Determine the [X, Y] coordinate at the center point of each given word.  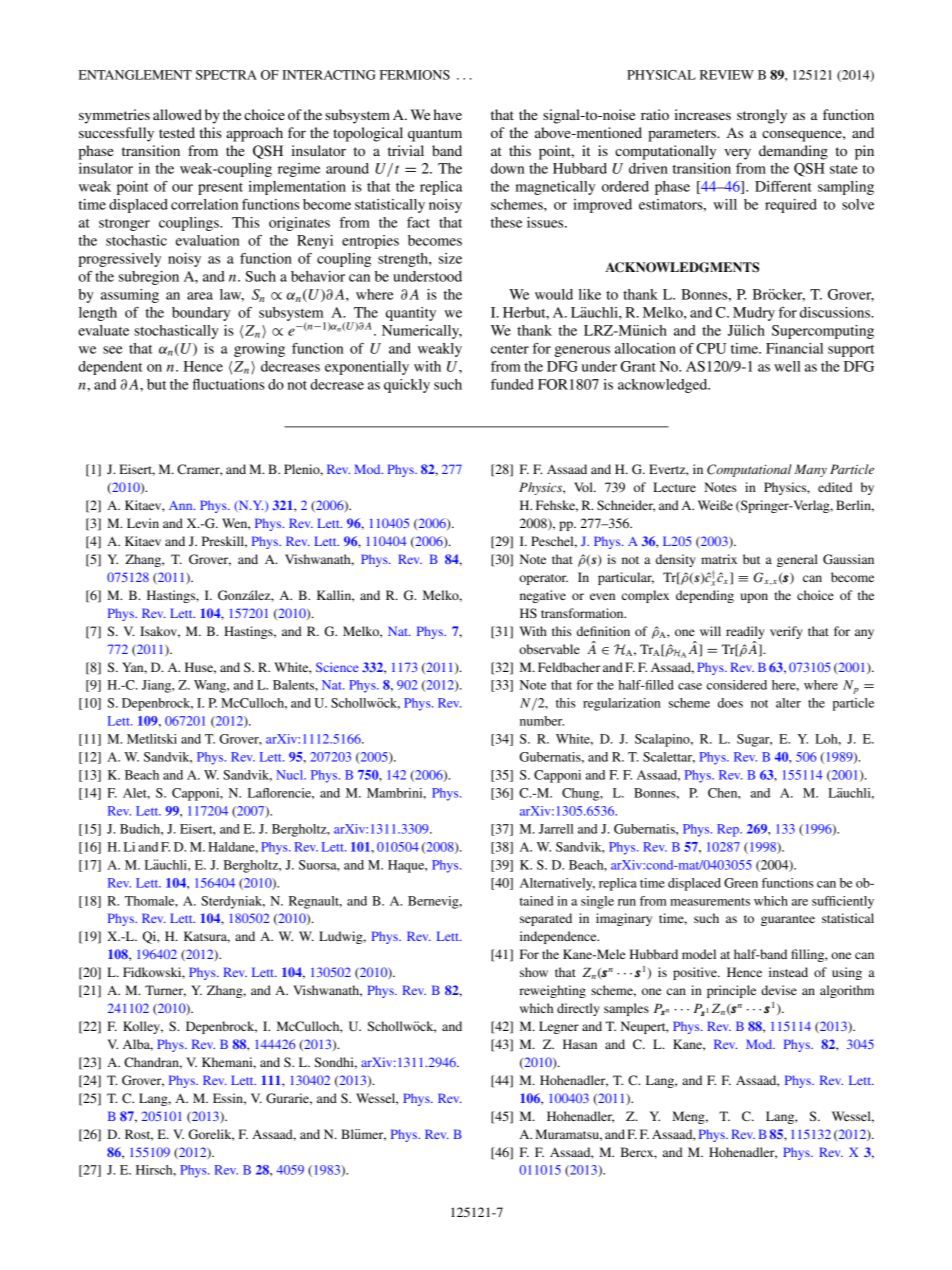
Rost [139, 1135]
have [448, 114]
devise [779, 990]
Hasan [580, 1044]
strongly [762, 116]
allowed [177, 114]
